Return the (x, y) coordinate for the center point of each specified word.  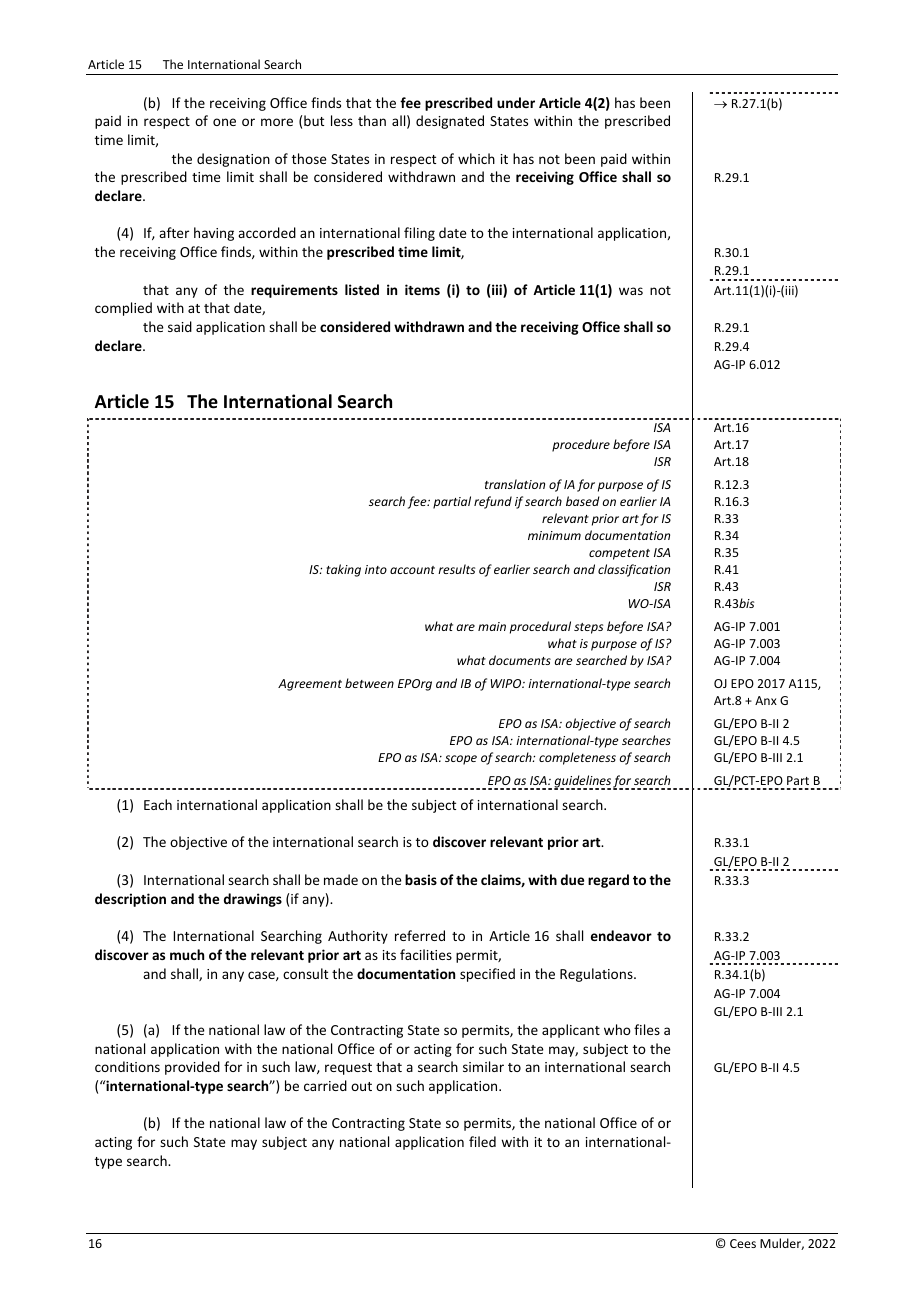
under (516, 102)
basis (421, 879)
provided (192, 1068)
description (130, 900)
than (372, 120)
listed (362, 289)
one (224, 122)
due (572, 879)
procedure (581, 445)
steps (588, 628)
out (361, 1086)
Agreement (310, 685)
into (376, 569)
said (180, 326)
